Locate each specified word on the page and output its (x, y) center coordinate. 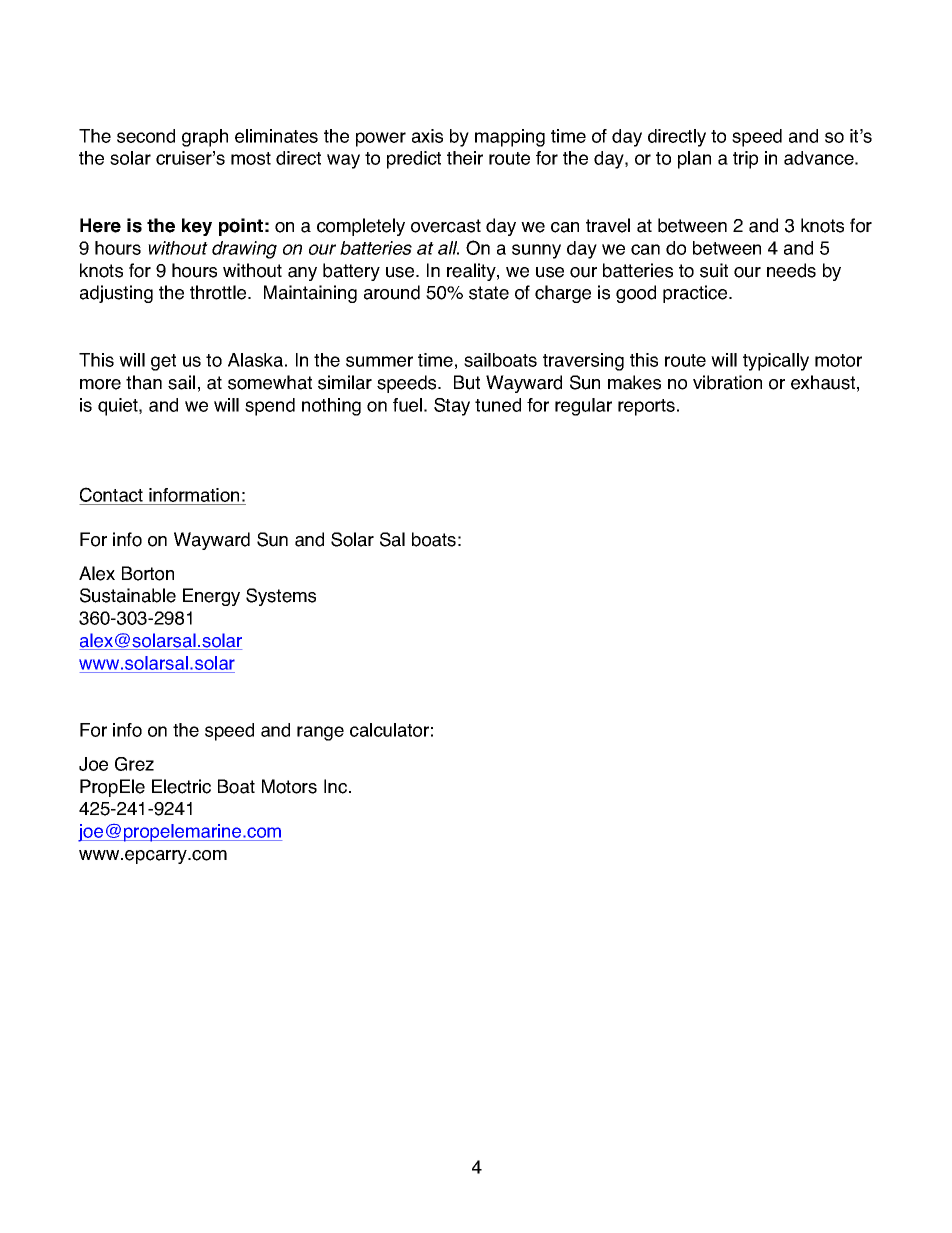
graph (205, 138)
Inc (337, 786)
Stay (452, 407)
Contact (111, 494)
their (465, 158)
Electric (181, 786)
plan (694, 160)
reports (646, 407)
